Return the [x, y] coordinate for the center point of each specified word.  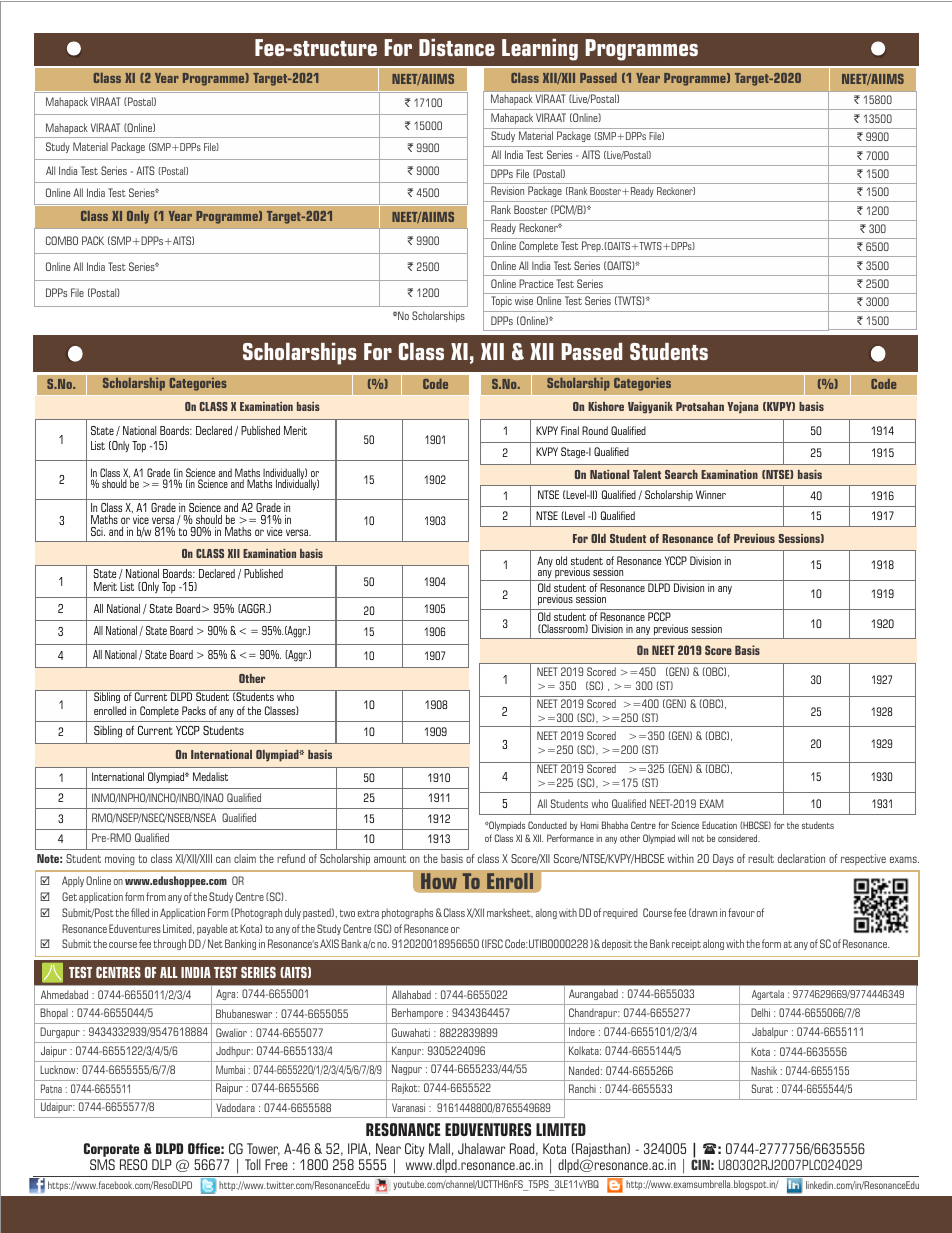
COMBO [62, 240]
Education [719, 825]
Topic [502, 301]
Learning [540, 50]
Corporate [111, 1151]
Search [681, 474]
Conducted [547, 825]
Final [570, 430]
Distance [457, 47]
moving [120, 860]
